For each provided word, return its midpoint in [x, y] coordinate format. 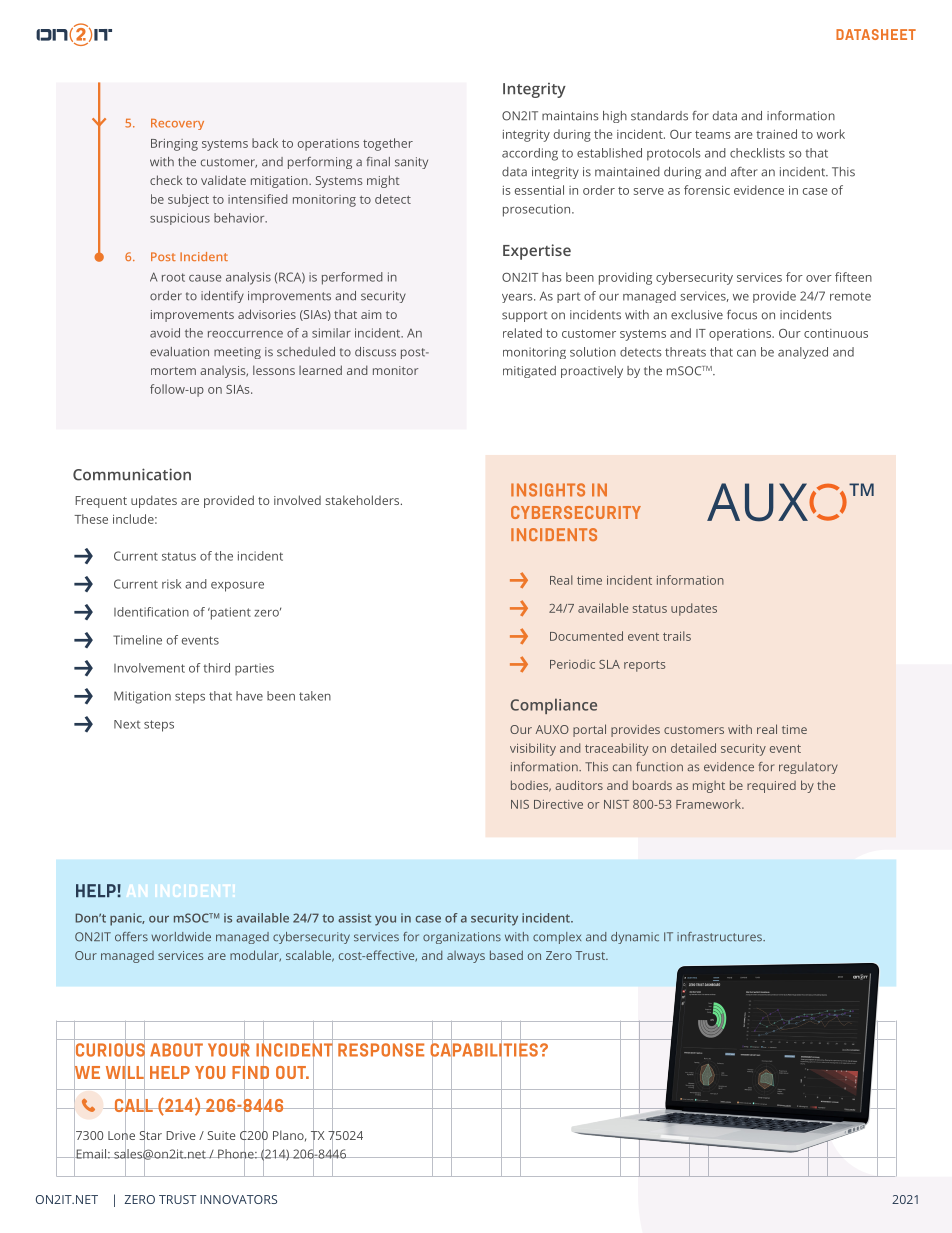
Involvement [149, 668]
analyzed [803, 353]
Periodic [572, 664]
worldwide [181, 937]
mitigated [529, 372]
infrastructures [720, 937]
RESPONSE [381, 1050]
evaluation [179, 352]
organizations [462, 938]
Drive [181, 1135]
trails [677, 636]
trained [776, 134]
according [530, 154]
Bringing [174, 145]
